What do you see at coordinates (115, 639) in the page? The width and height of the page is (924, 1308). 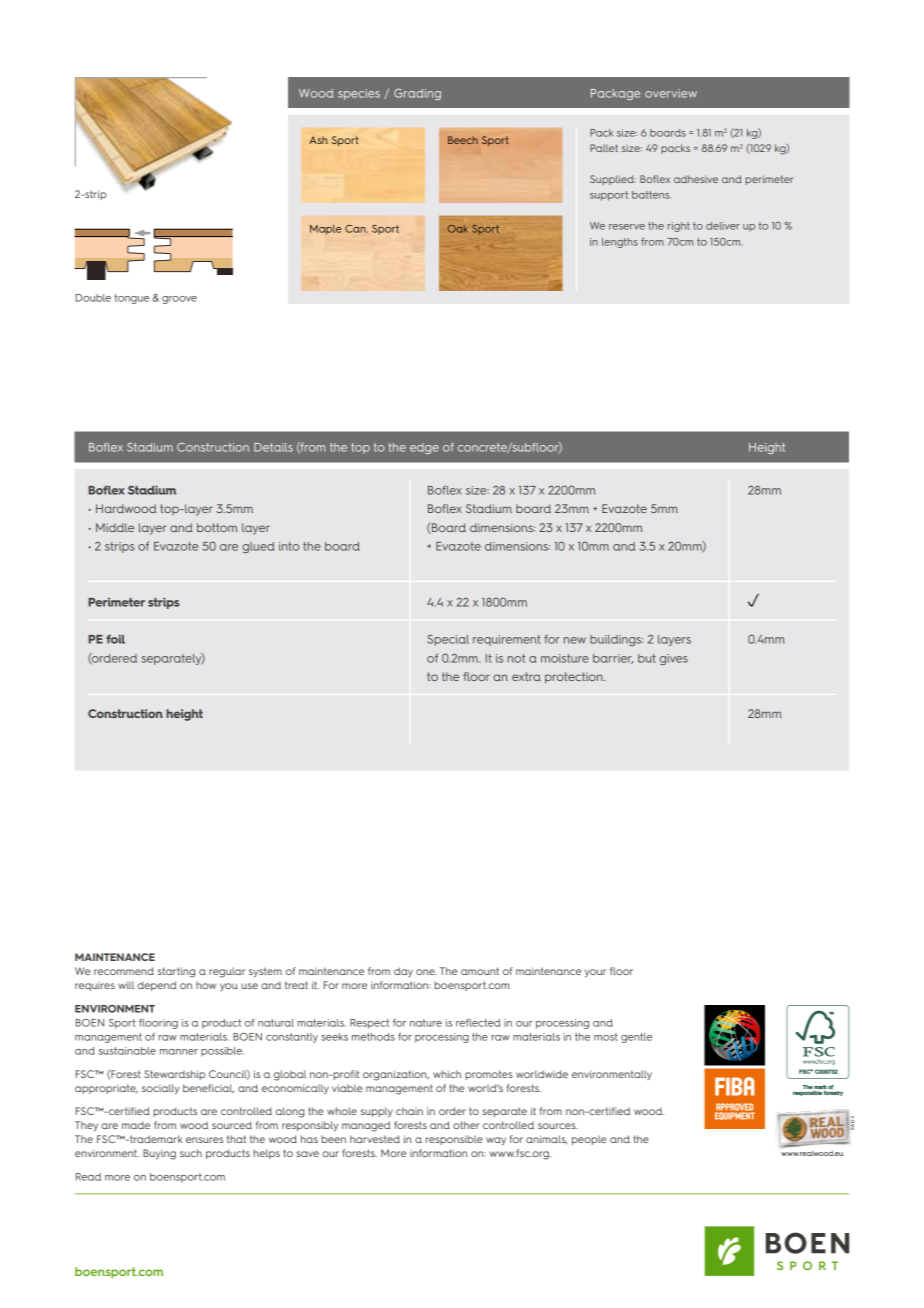 I see `foil` at bounding box center [115, 639].
